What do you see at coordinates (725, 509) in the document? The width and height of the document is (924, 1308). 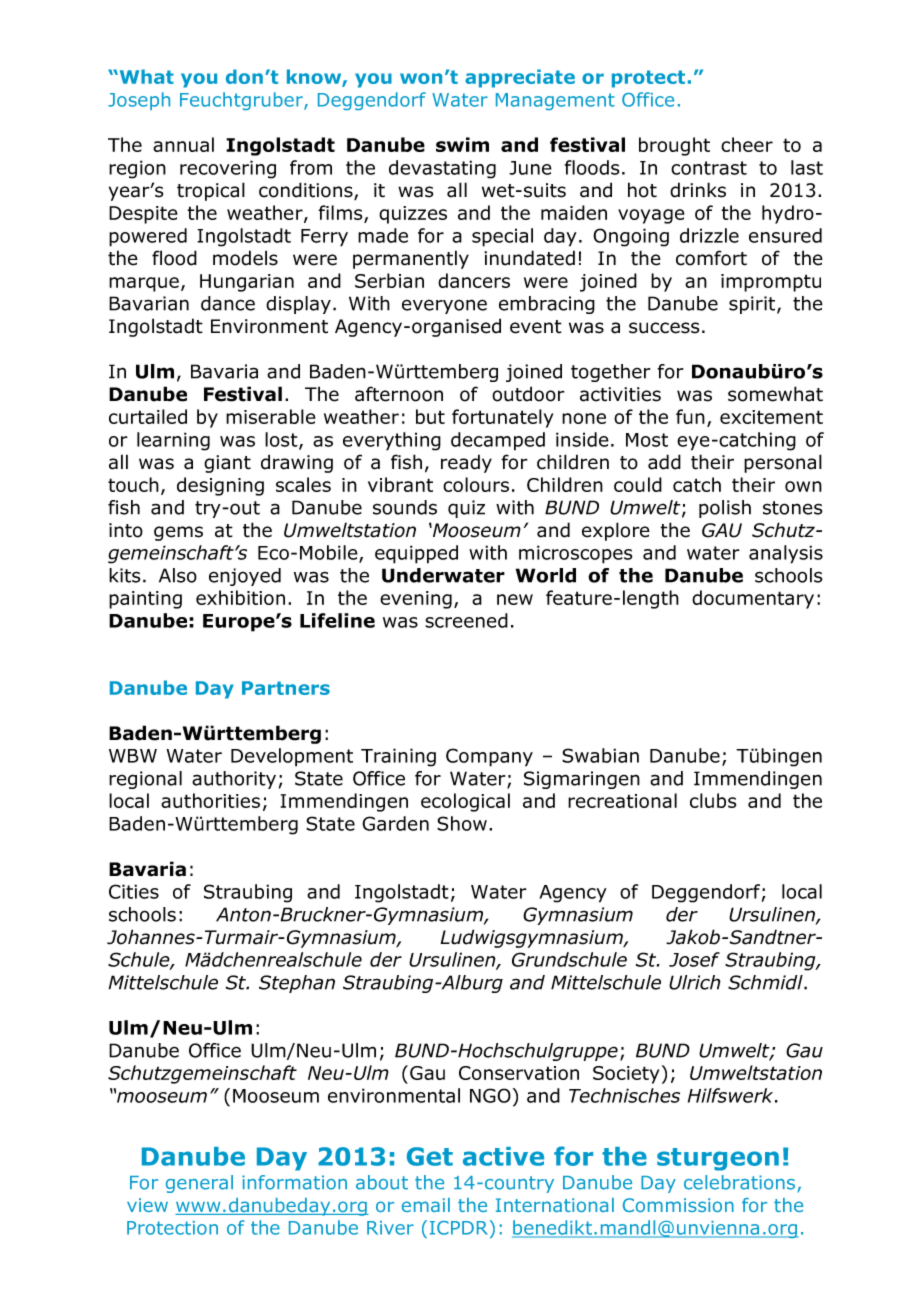 I see `polish` at bounding box center [725, 509].
